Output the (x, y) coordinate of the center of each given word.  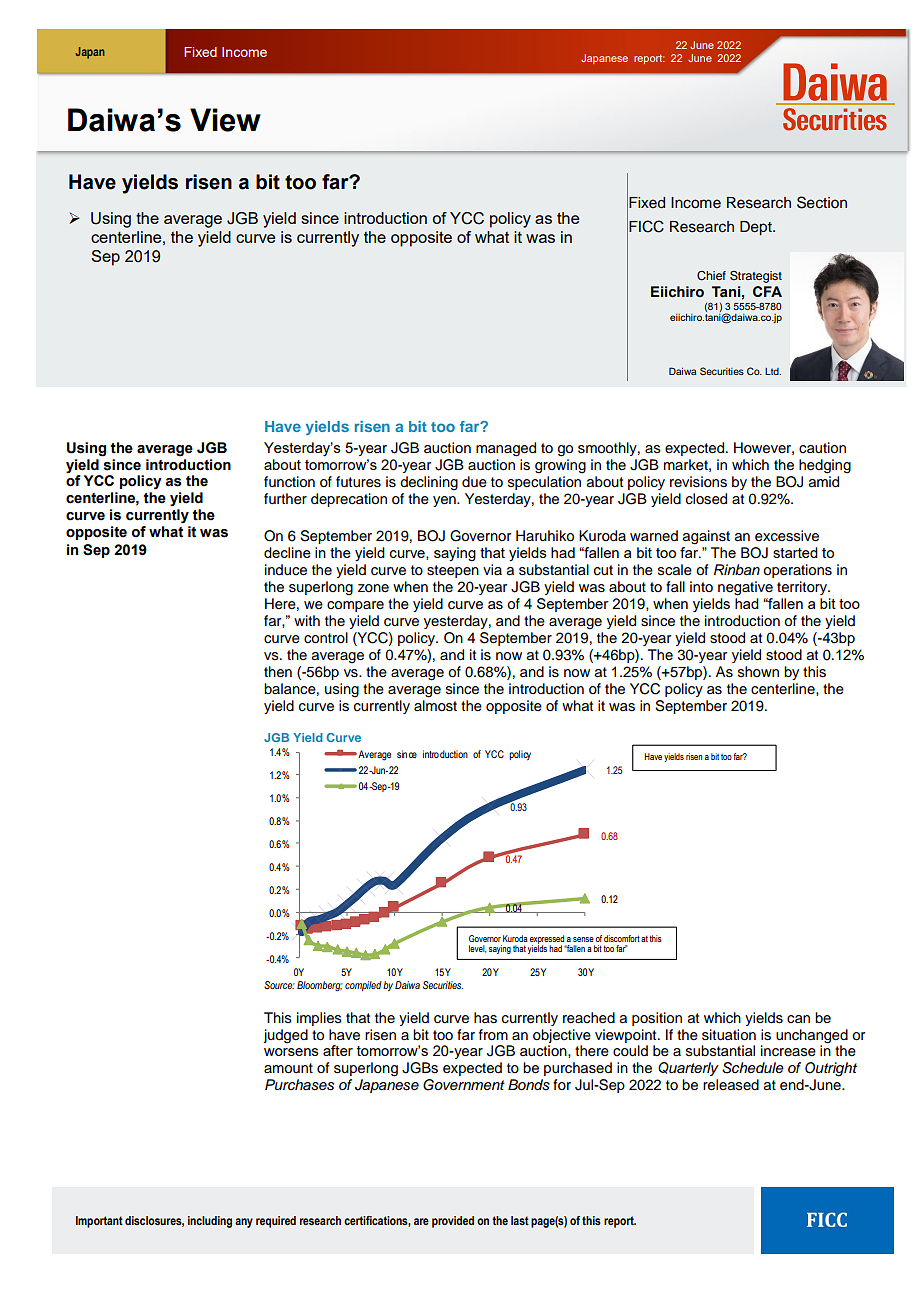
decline (287, 552)
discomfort (622, 938)
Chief (711, 276)
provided (453, 1222)
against (706, 537)
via (492, 569)
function (289, 482)
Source (279, 985)
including (210, 1222)
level (478, 949)
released (731, 1085)
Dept (757, 228)
